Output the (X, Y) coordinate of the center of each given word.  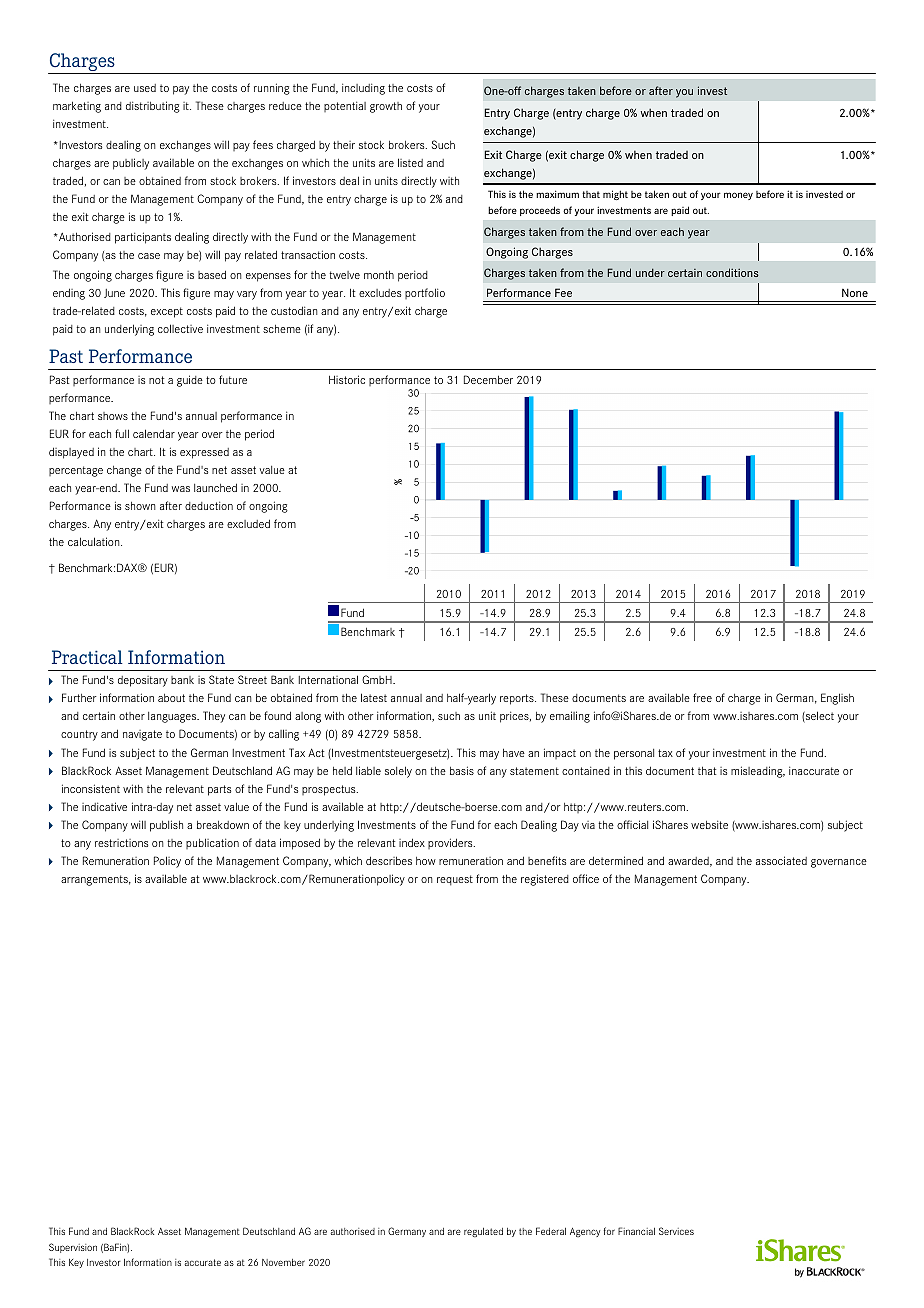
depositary (143, 681)
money (738, 196)
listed (410, 162)
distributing (153, 107)
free (702, 697)
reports (518, 699)
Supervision (73, 1248)
